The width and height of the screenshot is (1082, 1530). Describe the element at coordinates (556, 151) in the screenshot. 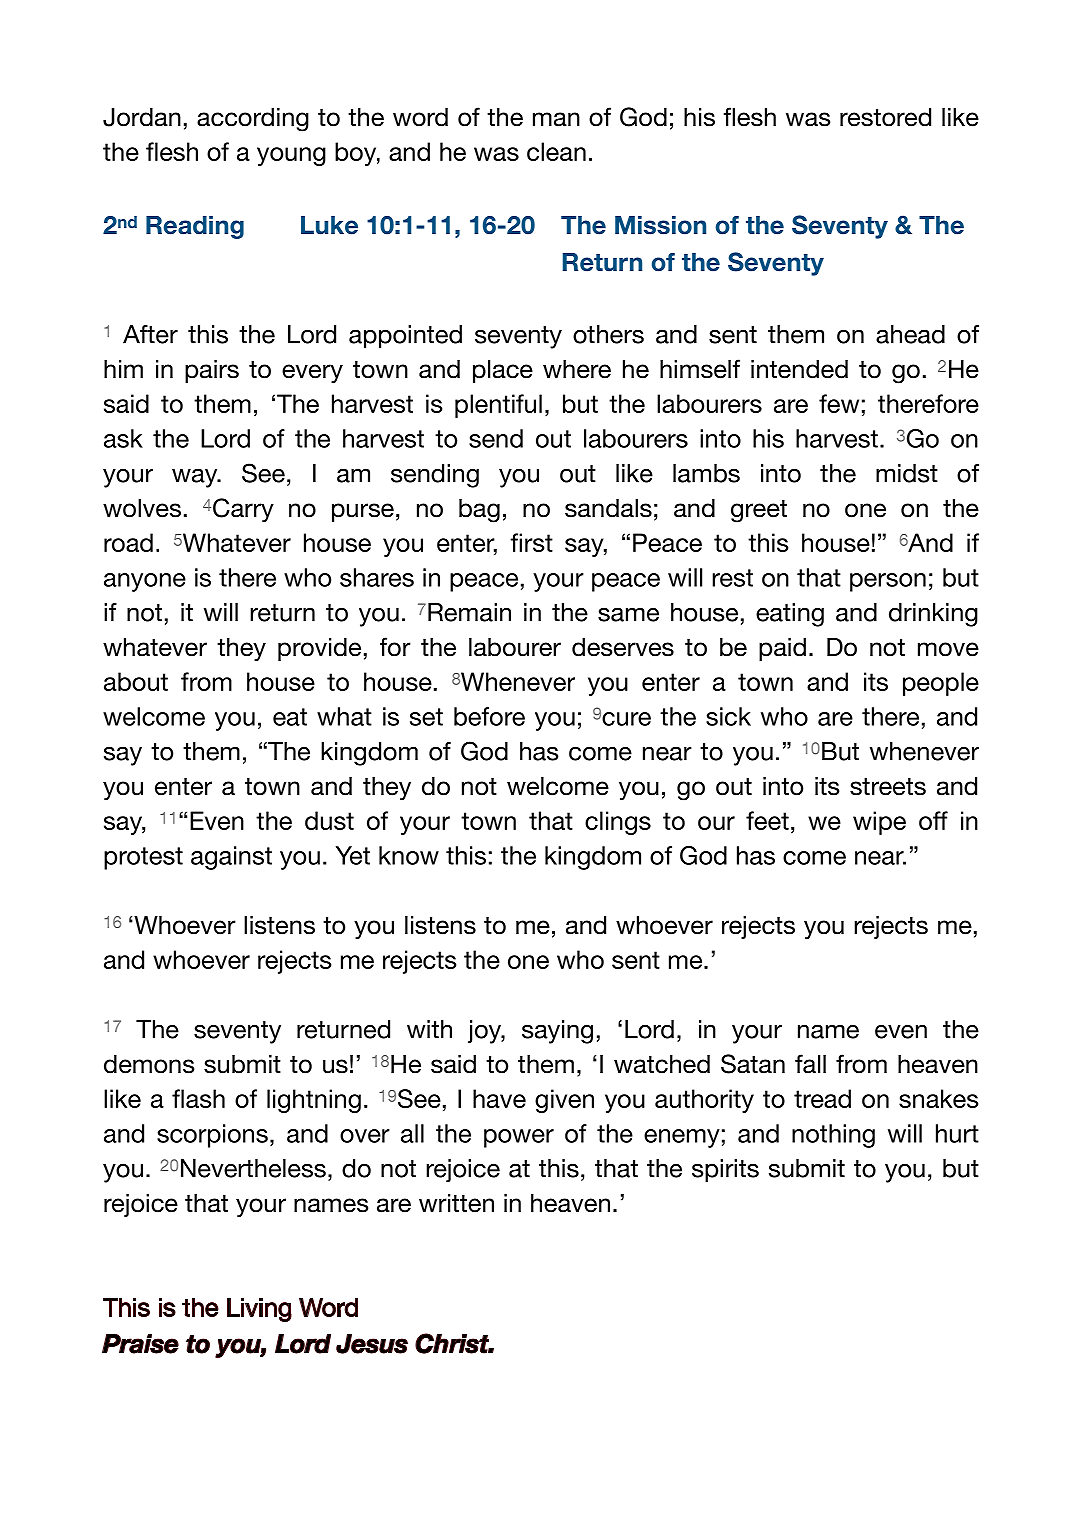

I see `clean` at that location.
